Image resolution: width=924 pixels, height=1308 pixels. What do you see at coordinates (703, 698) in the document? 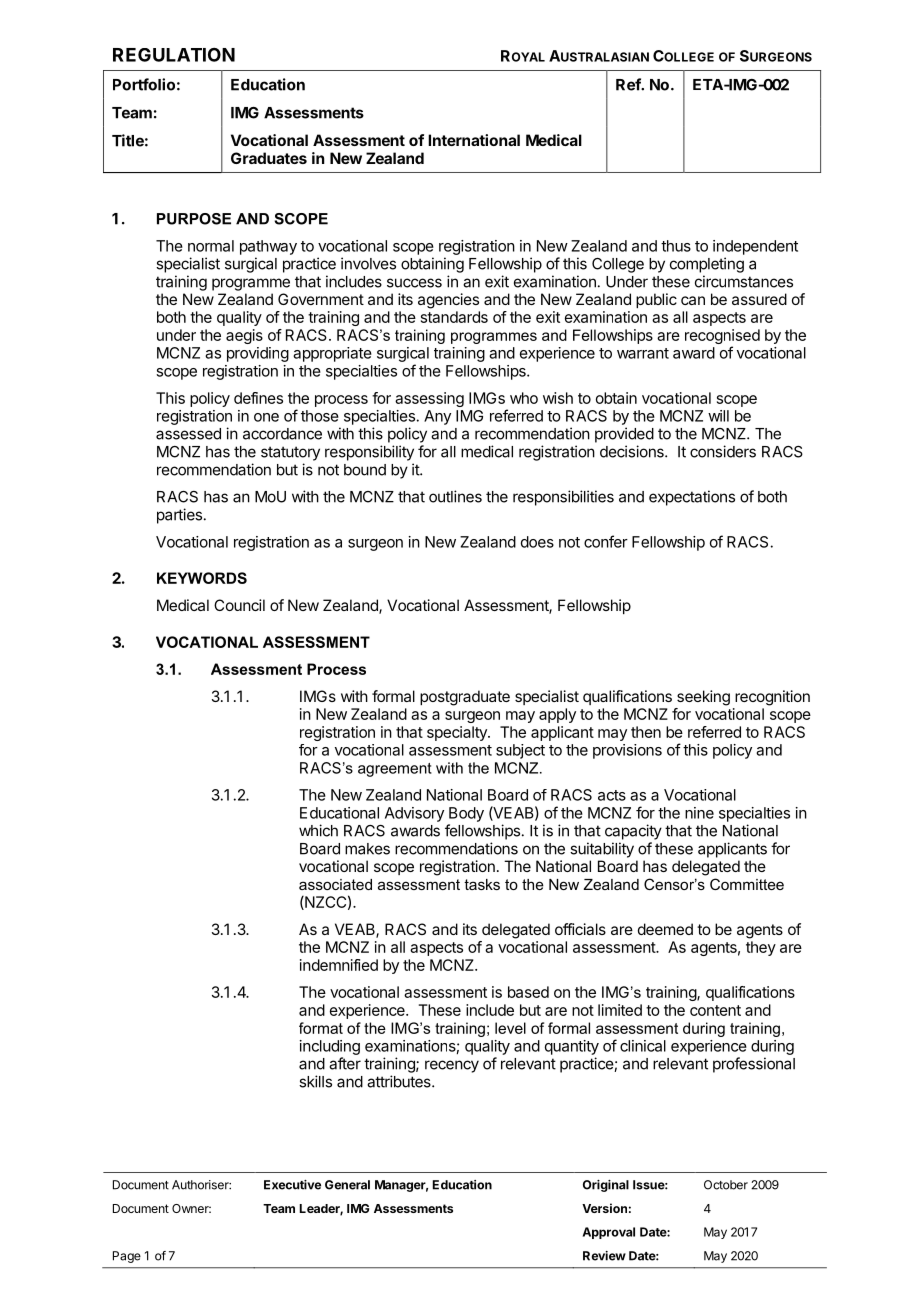
I see `seeking` at bounding box center [703, 698].
